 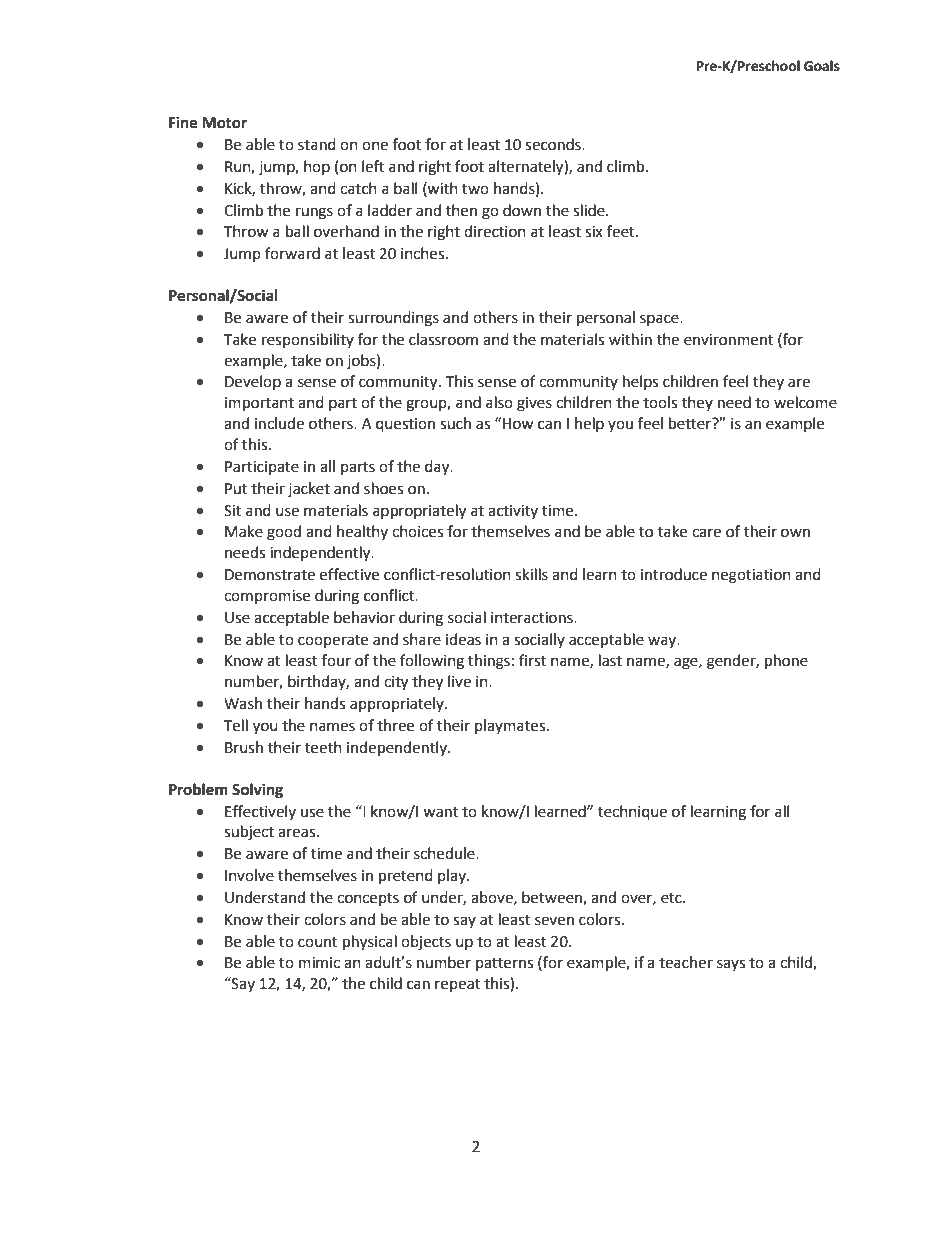 What do you see at coordinates (495, 231) in the screenshot?
I see `direction` at bounding box center [495, 231].
